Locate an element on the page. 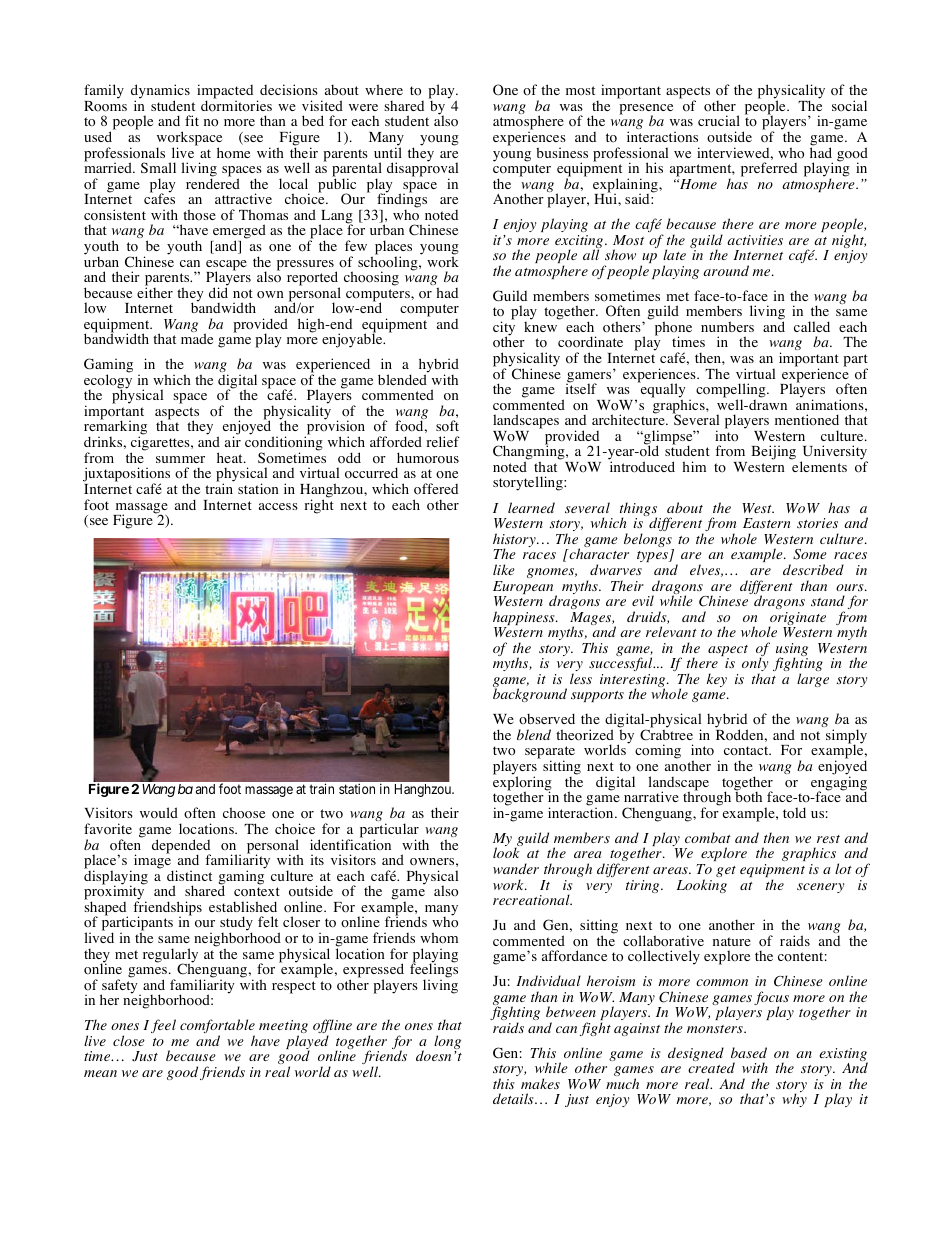 The width and height of the page is (952, 1233). comfortable is located at coordinates (217, 1027).
